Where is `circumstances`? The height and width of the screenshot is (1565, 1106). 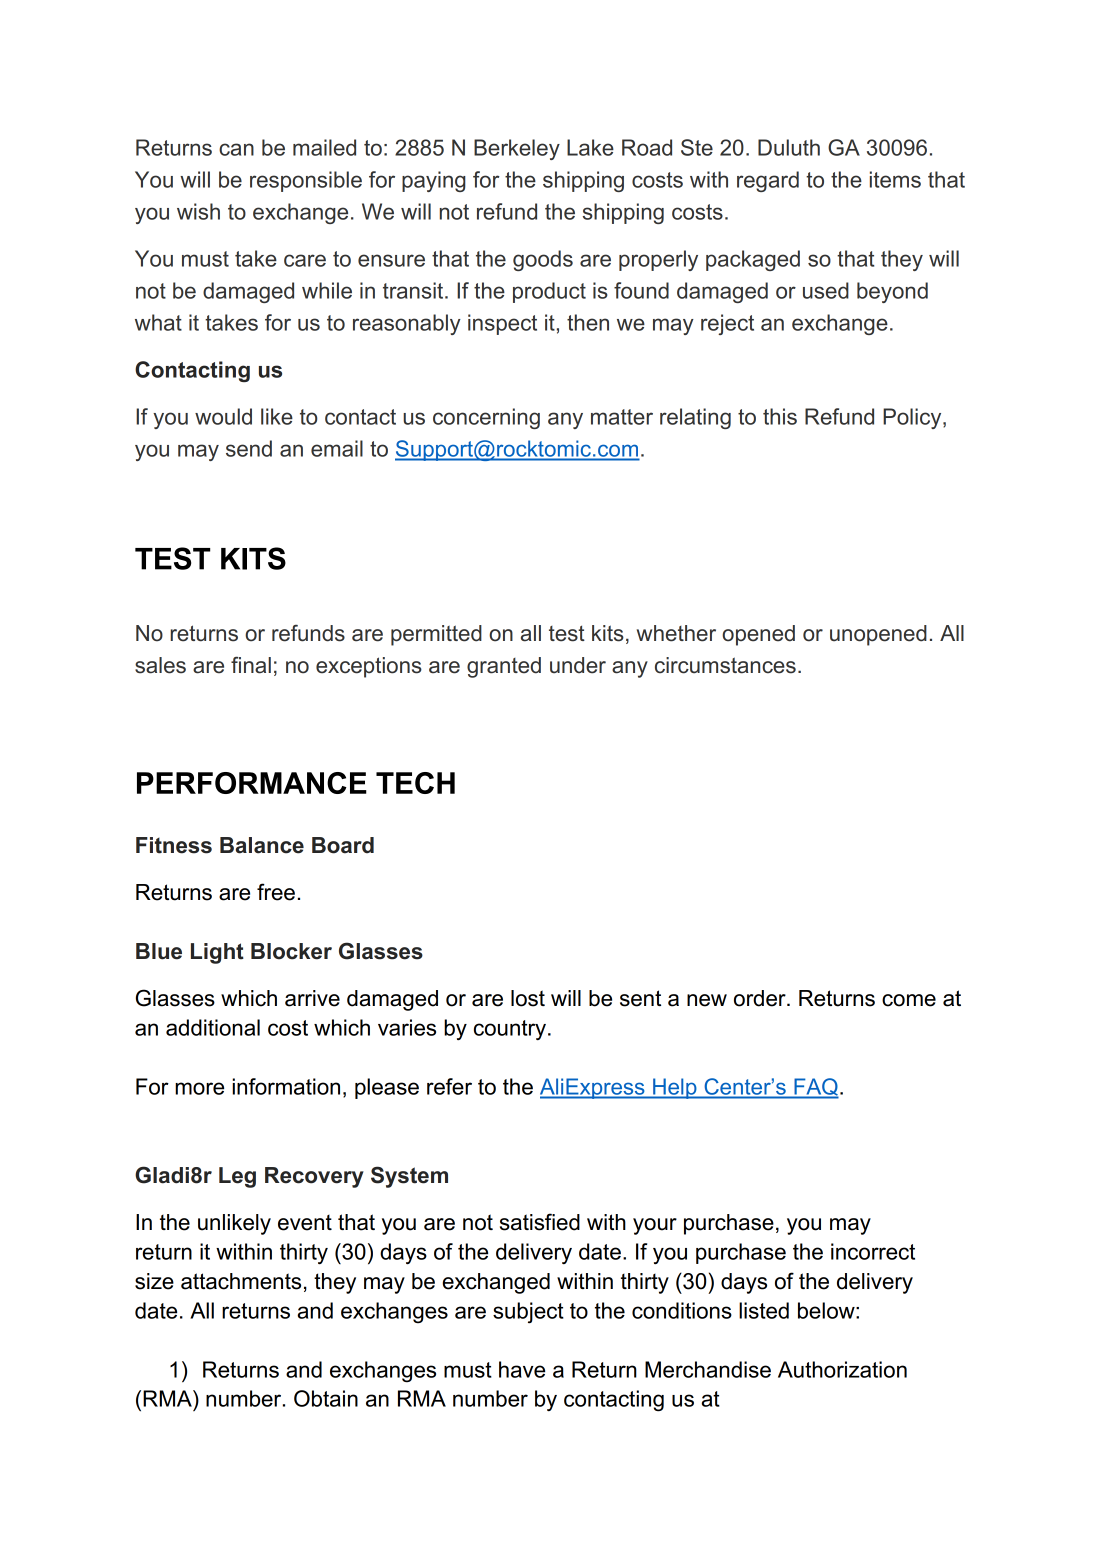 circumstances is located at coordinates (725, 665).
